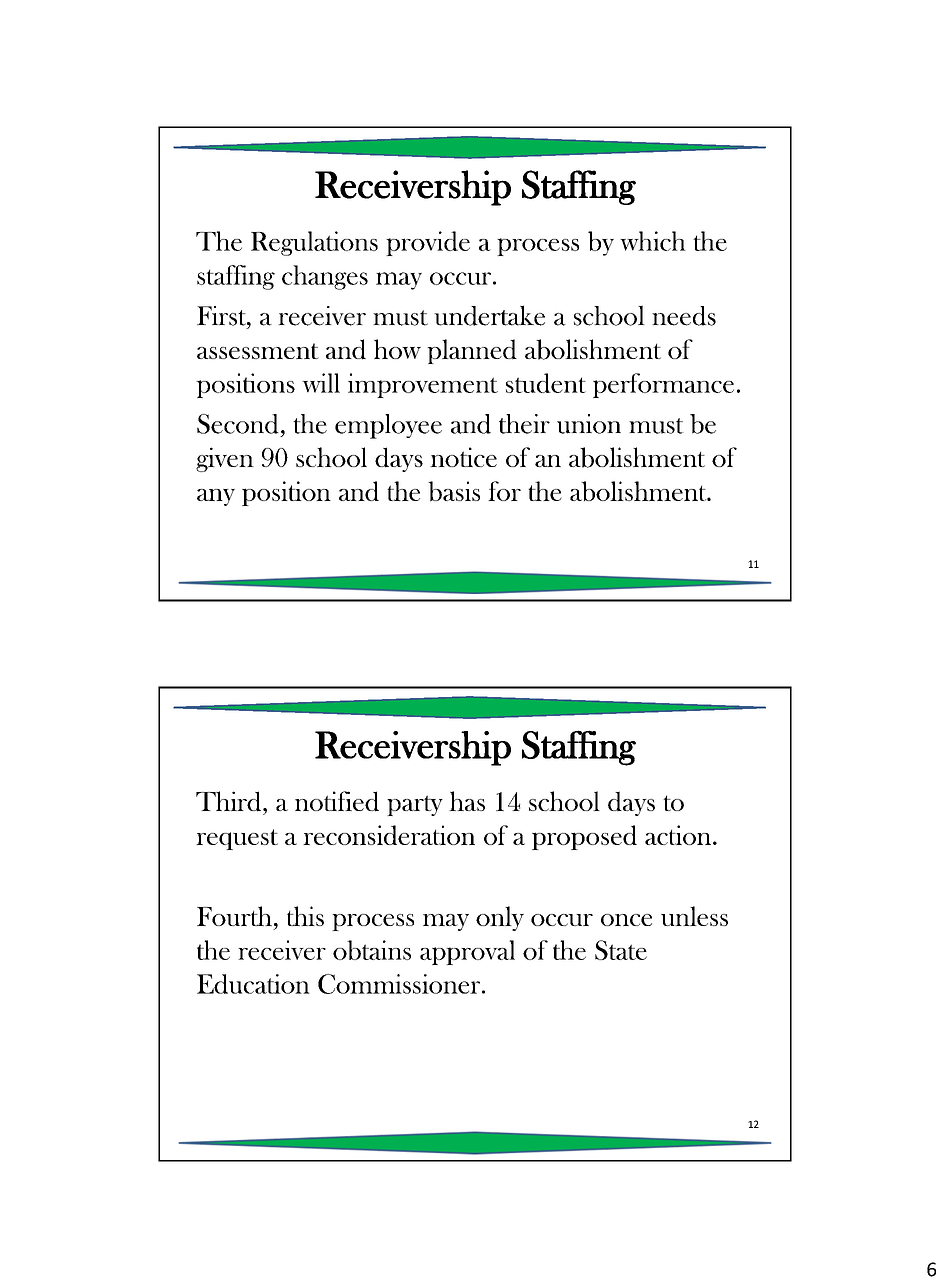 Image resolution: width=950 pixels, height=1288 pixels. I want to click on Third, so click(230, 801).
